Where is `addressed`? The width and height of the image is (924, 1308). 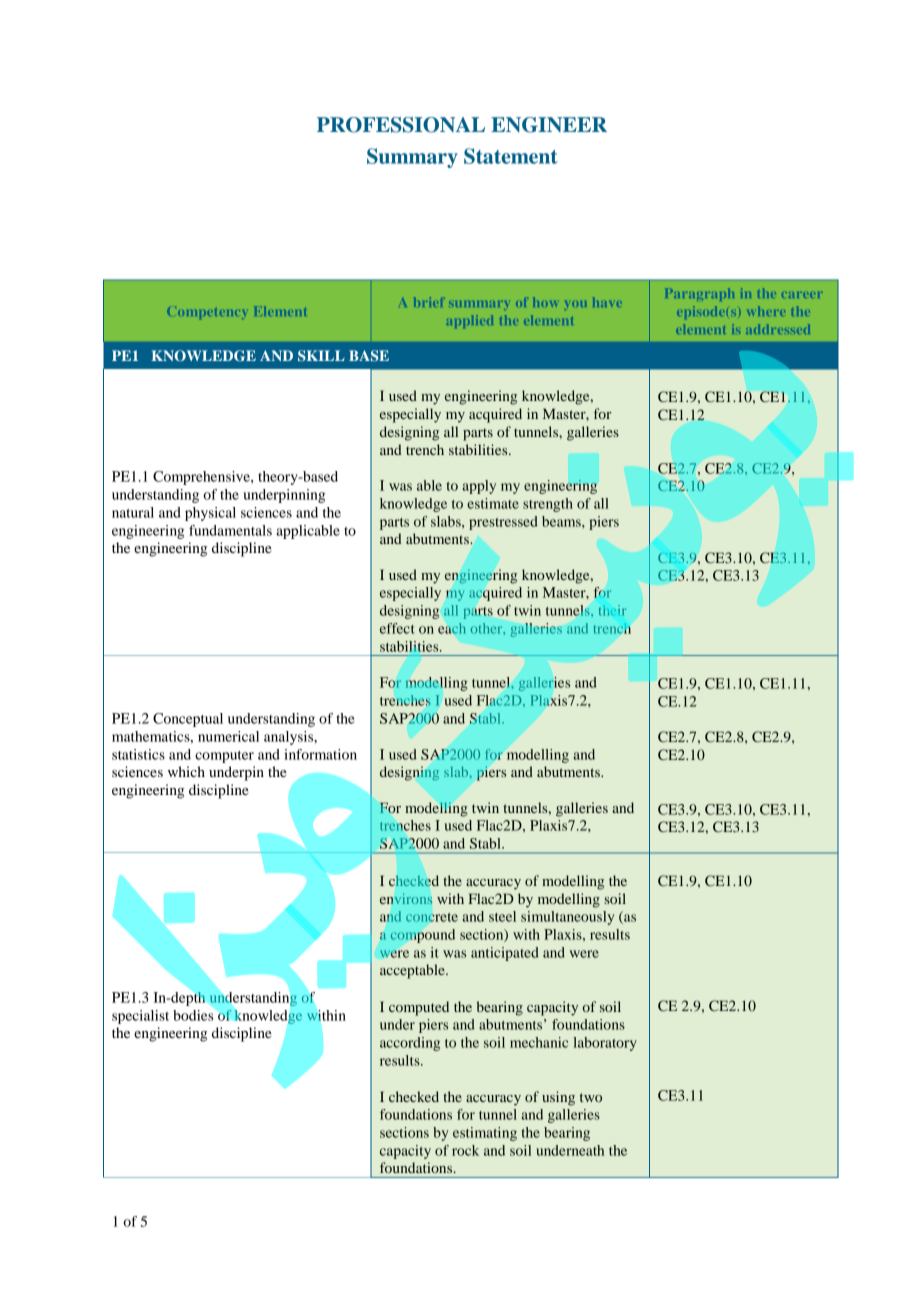 addressed is located at coordinates (778, 329).
